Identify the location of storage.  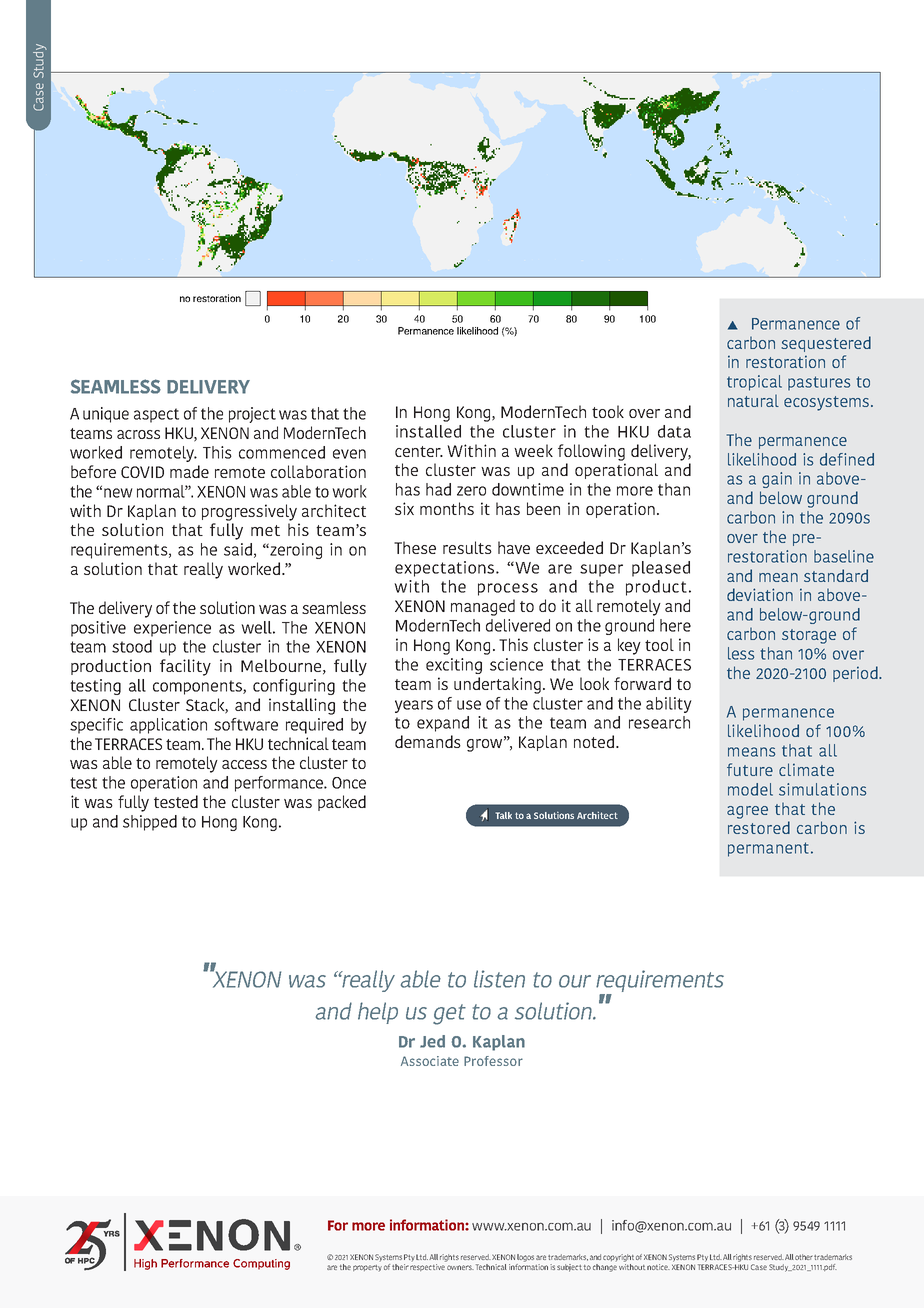
(809, 636).
